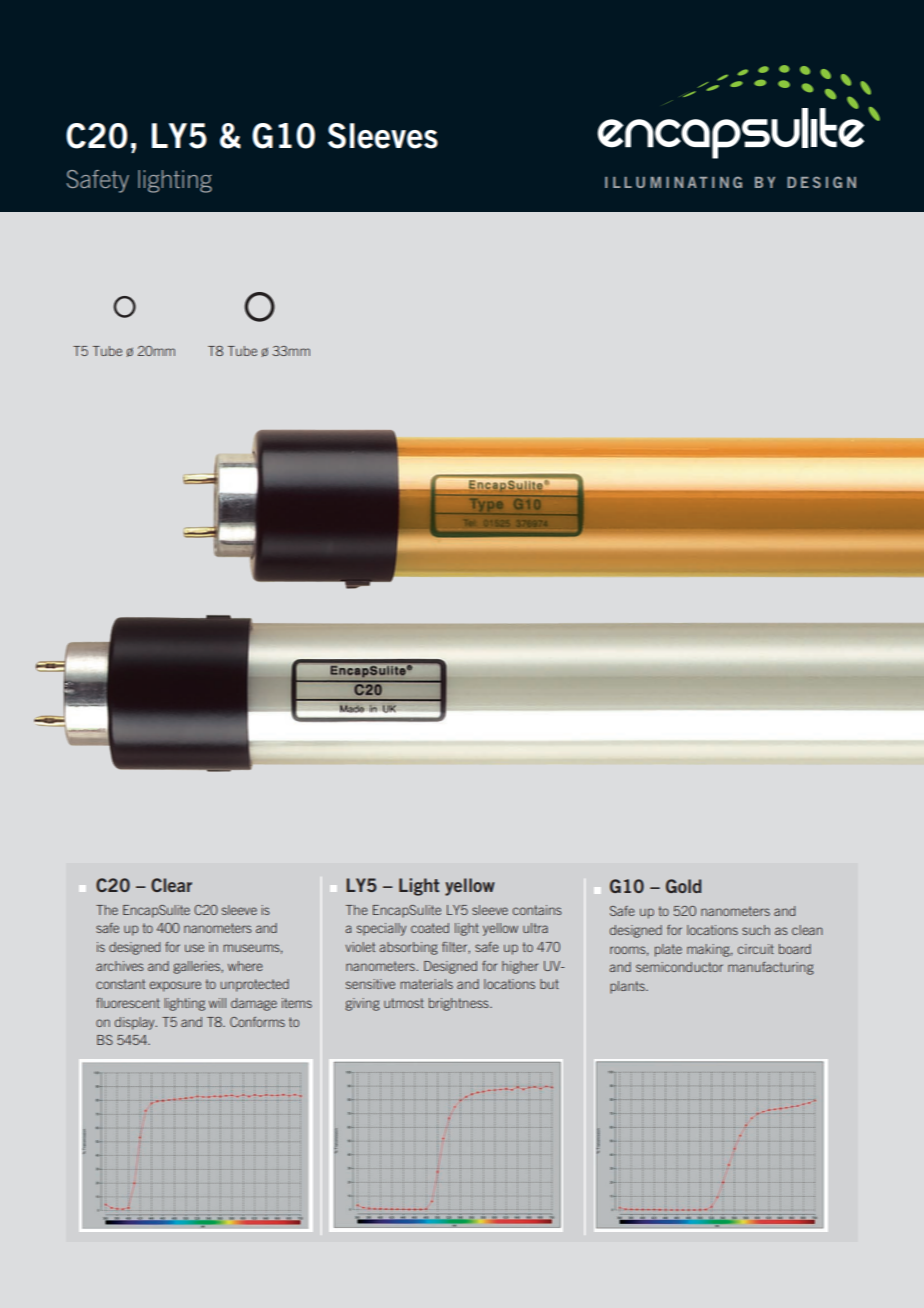  Describe the element at coordinates (756, 949) in the screenshot. I see `circuit` at that location.
